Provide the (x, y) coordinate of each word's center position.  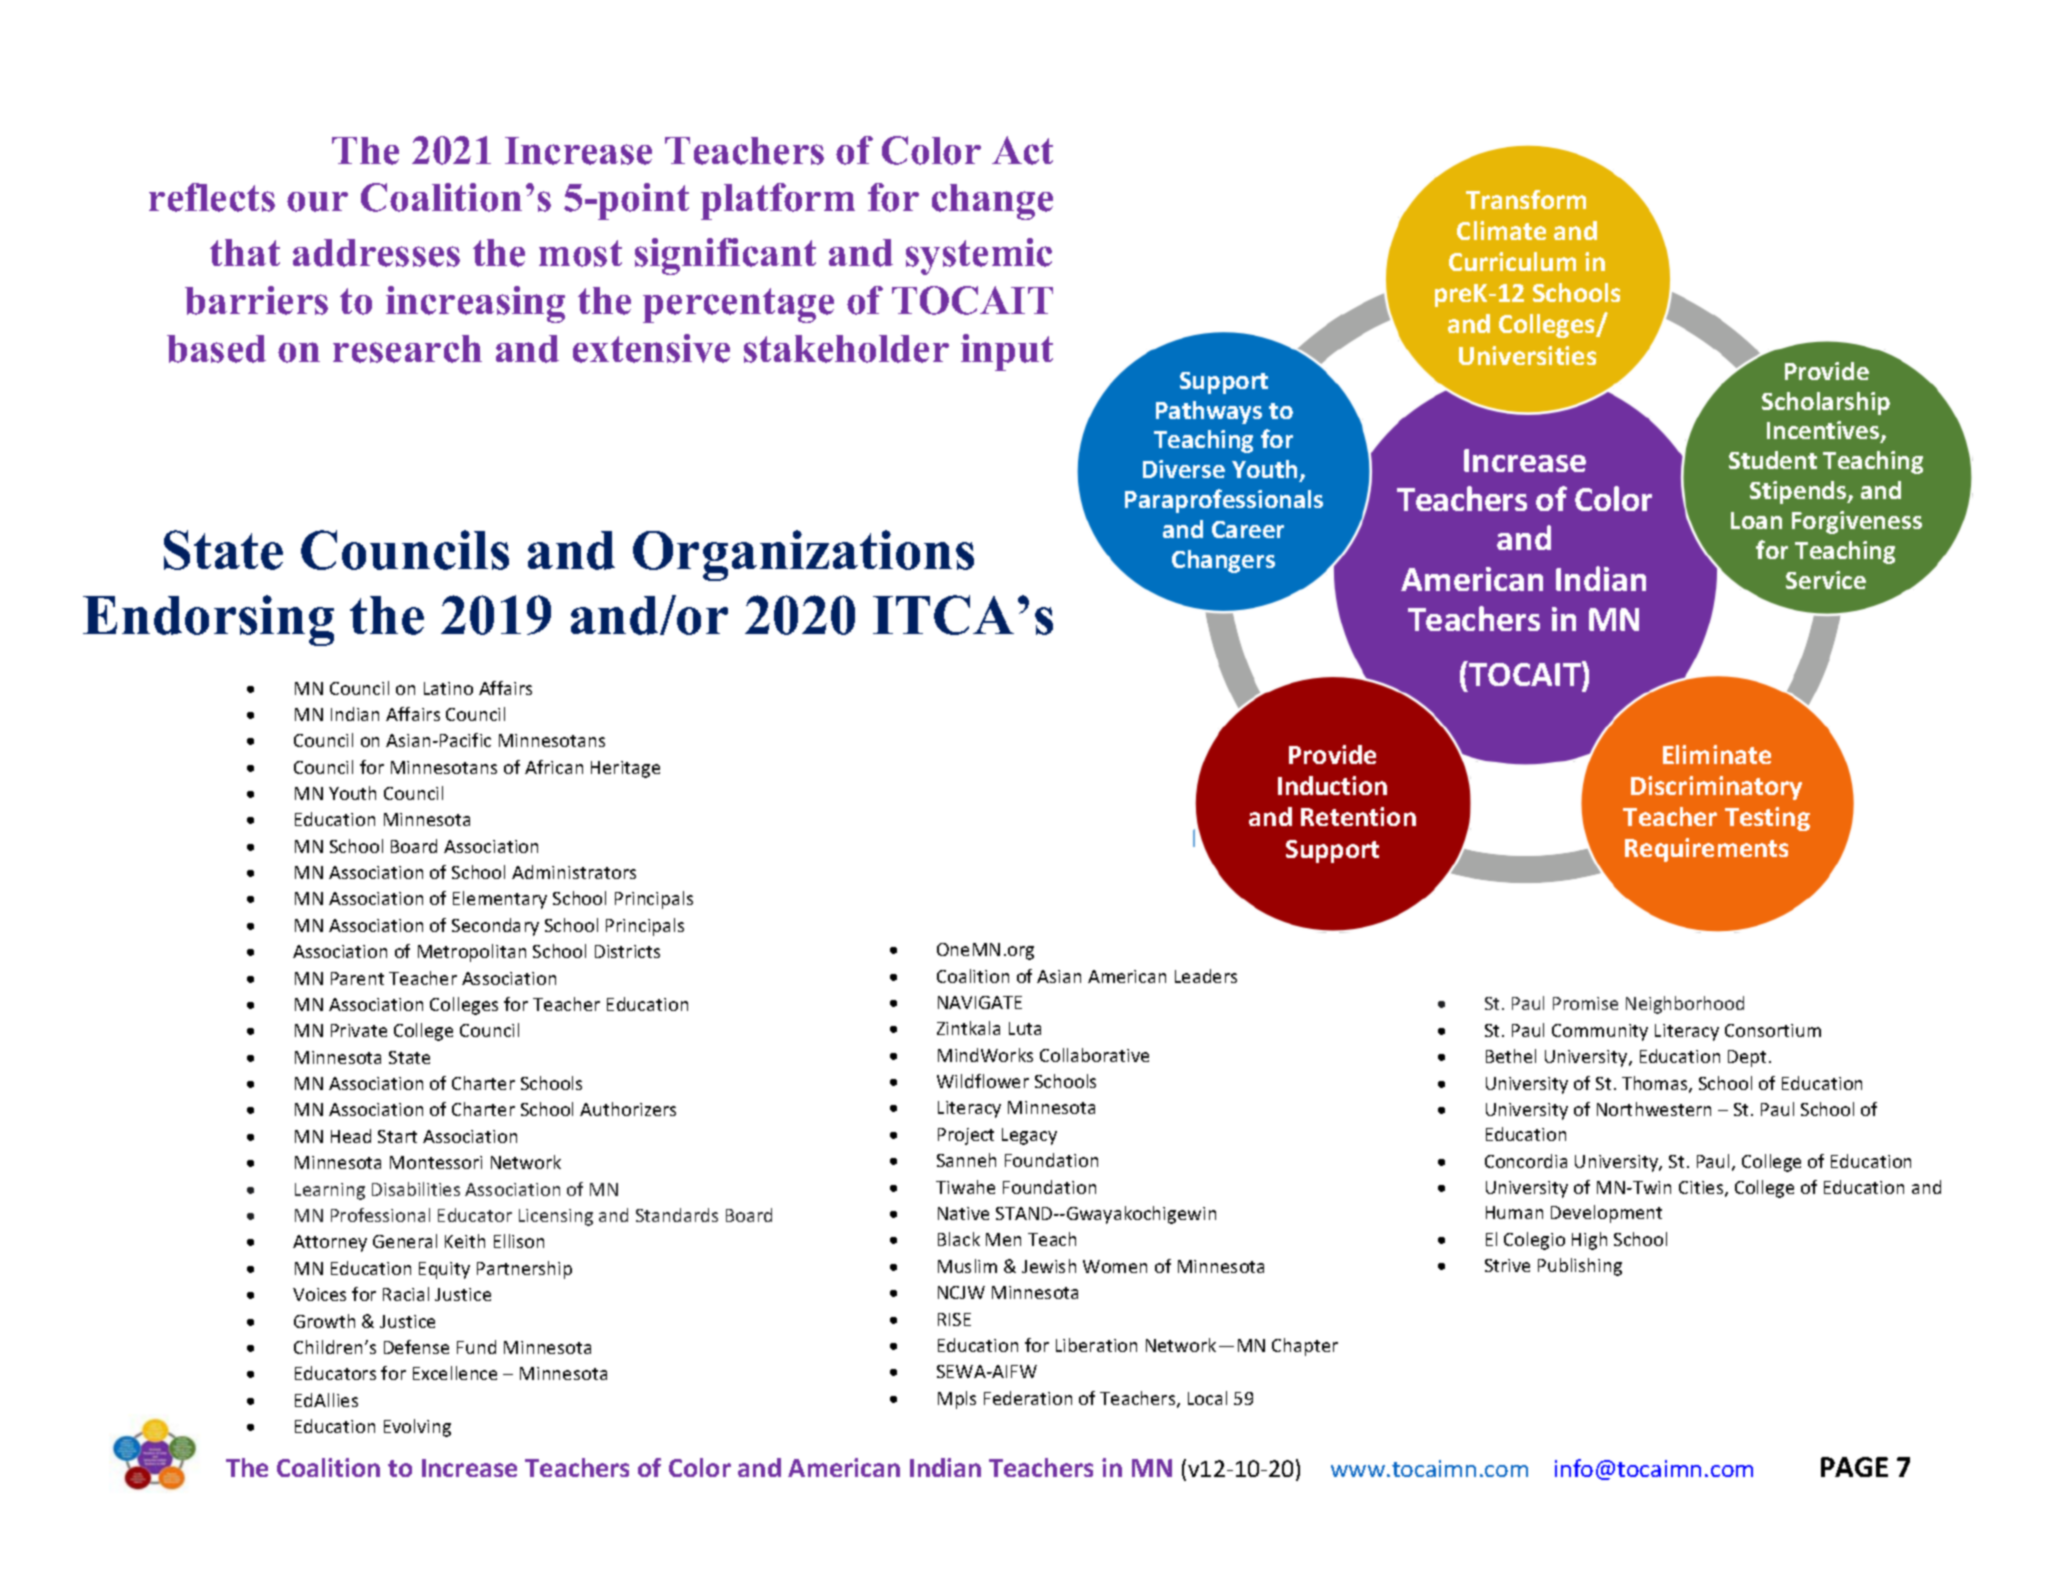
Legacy (1029, 1136)
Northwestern (1654, 1109)
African (554, 767)
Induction (1332, 785)
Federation (1028, 1398)
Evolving (417, 1428)
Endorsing (208, 620)
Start (397, 1136)
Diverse (1184, 469)
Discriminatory (1716, 788)
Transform (1526, 199)
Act (1022, 150)
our (317, 202)
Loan (1756, 520)
